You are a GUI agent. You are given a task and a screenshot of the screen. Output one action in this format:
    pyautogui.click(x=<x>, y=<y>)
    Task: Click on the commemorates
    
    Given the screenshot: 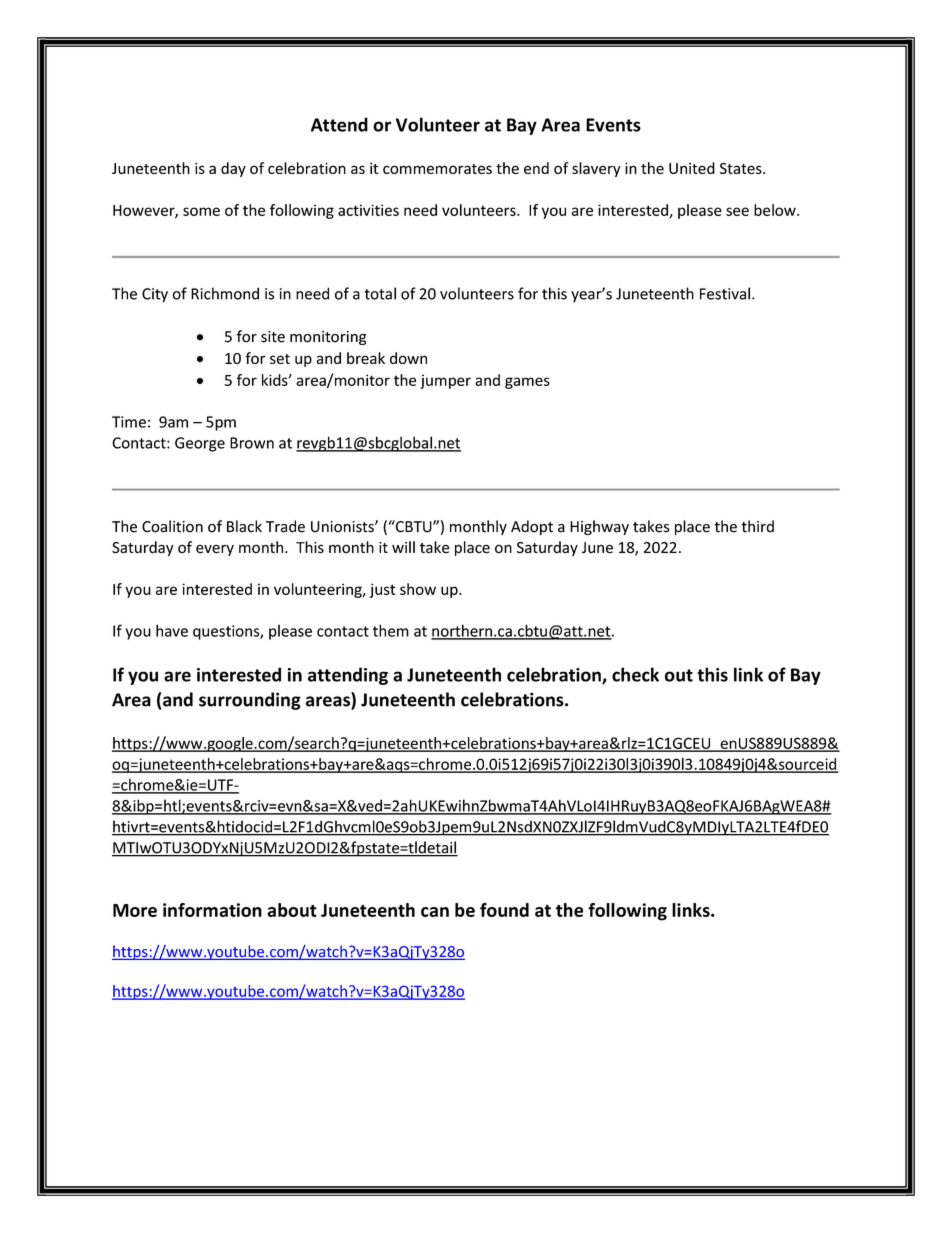 What is the action you would take?
    pyautogui.click(x=437, y=169)
